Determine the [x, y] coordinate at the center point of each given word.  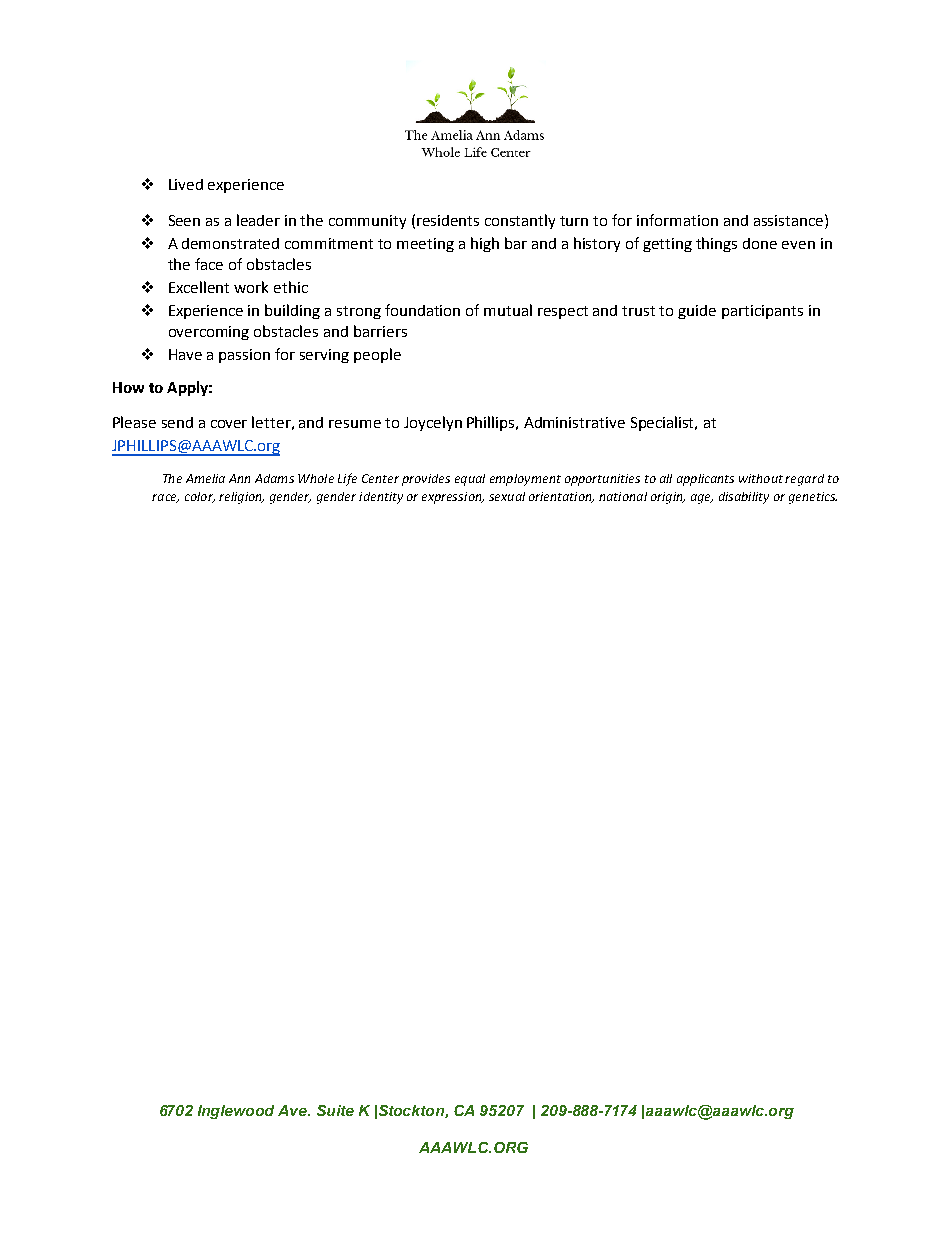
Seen [184, 220]
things [716, 244]
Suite [335, 1110]
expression [453, 498]
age [702, 499]
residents [448, 220]
